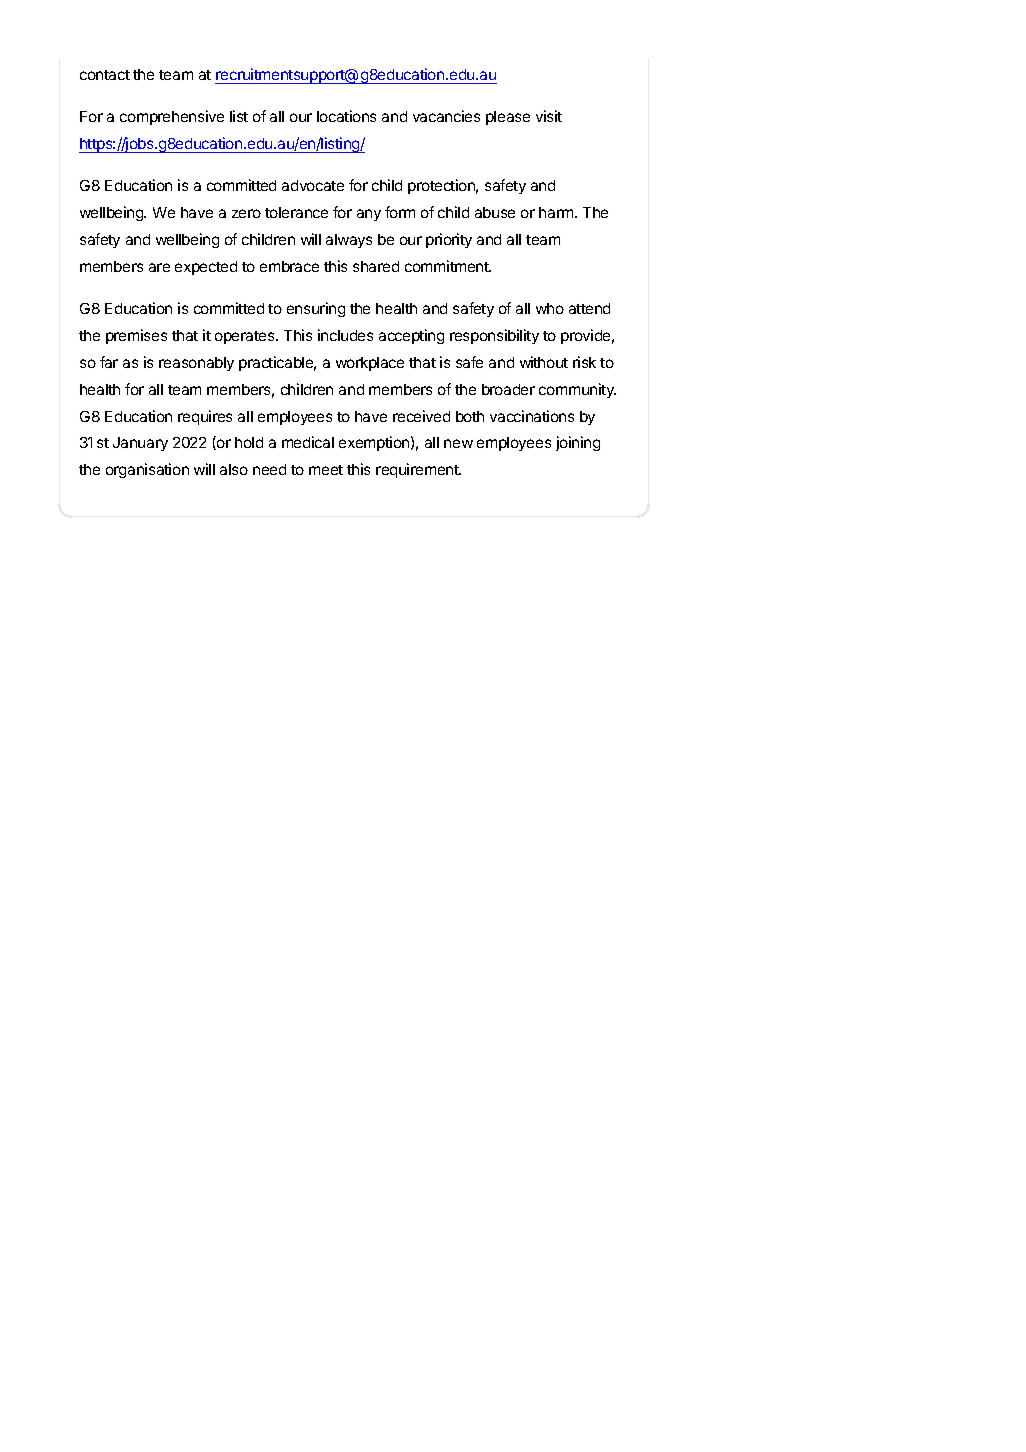  I want to click on please, so click(508, 118).
